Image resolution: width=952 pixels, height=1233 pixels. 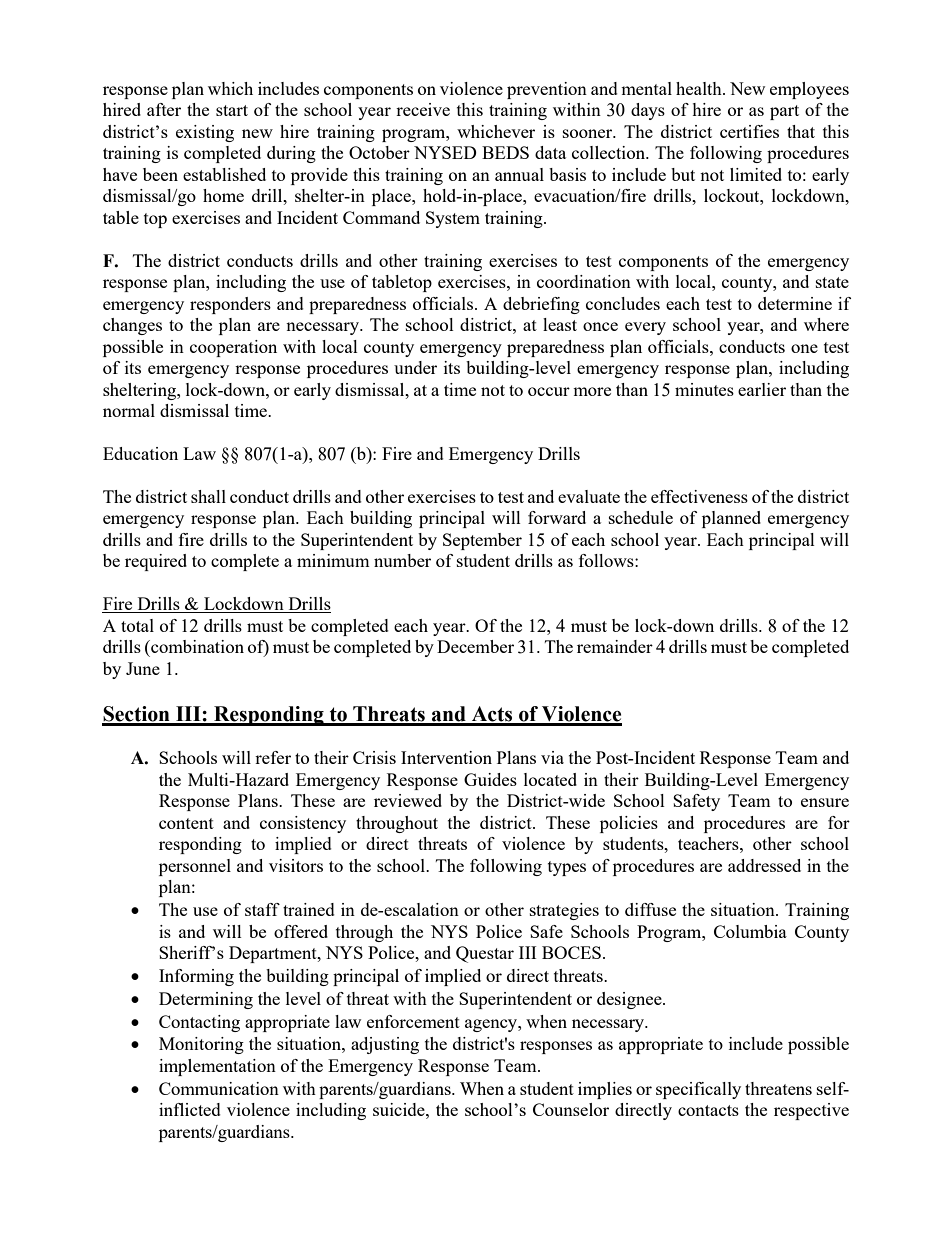 I want to click on specifically, so click(x=698, y=1090).
